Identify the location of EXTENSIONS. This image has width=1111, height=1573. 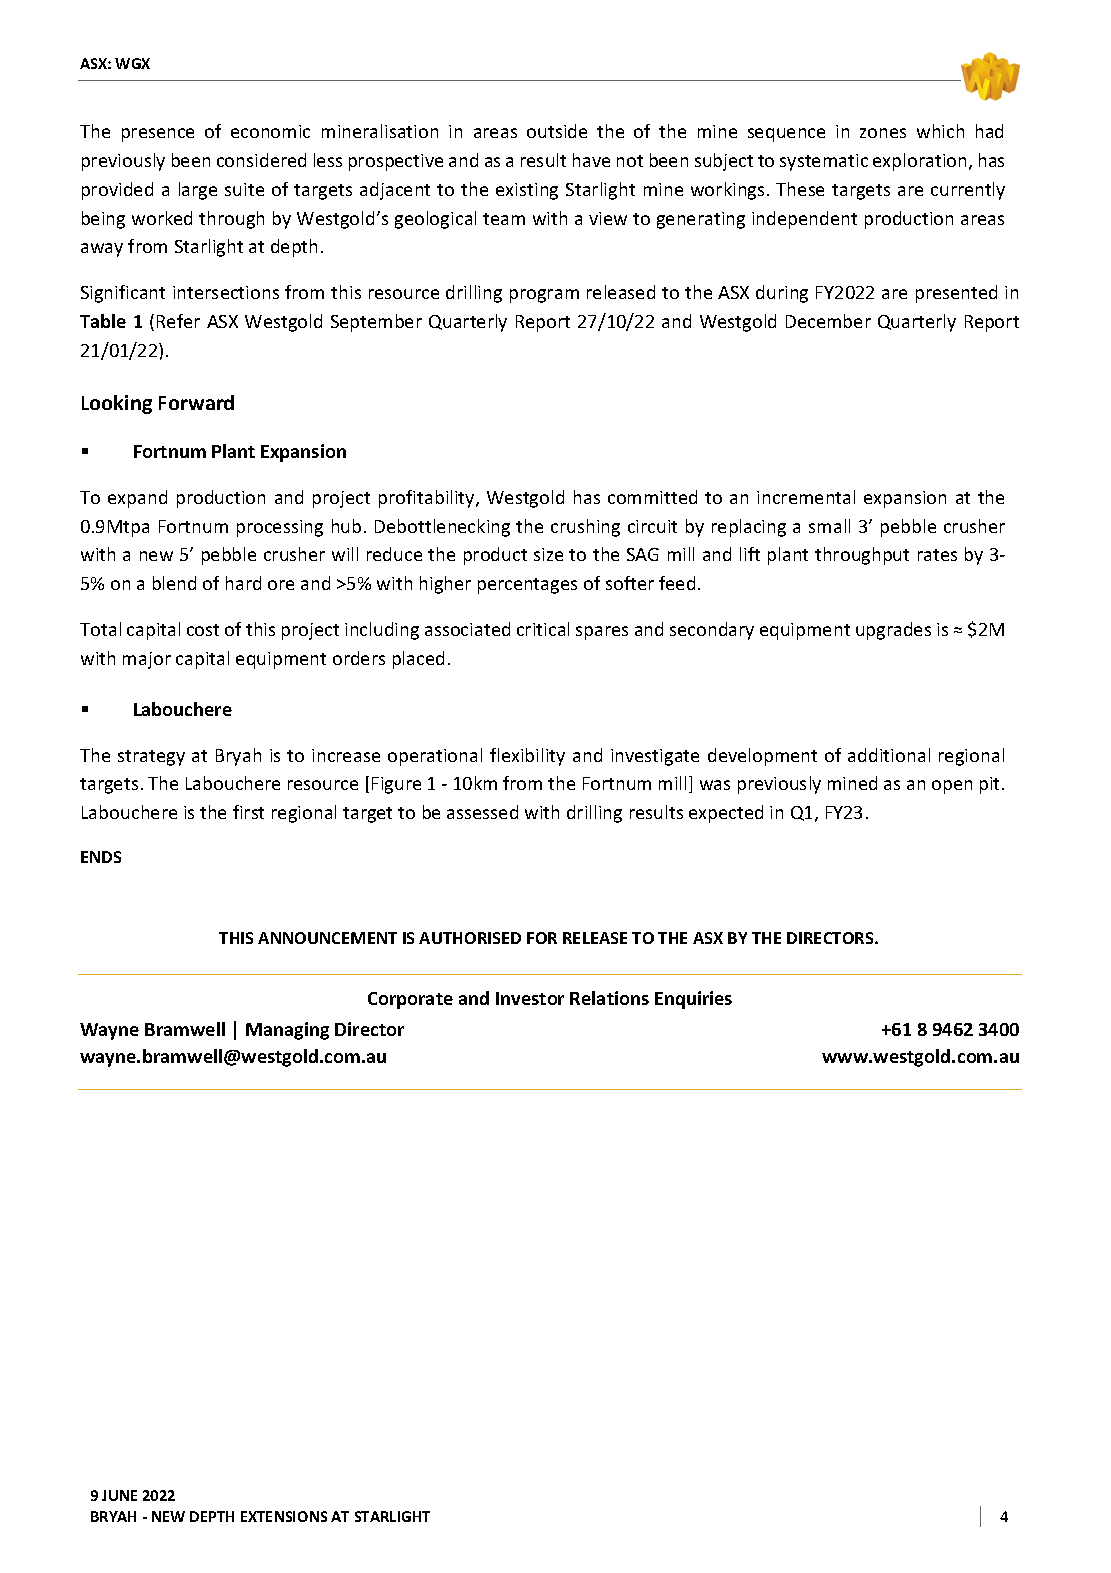
(284, 1516).
